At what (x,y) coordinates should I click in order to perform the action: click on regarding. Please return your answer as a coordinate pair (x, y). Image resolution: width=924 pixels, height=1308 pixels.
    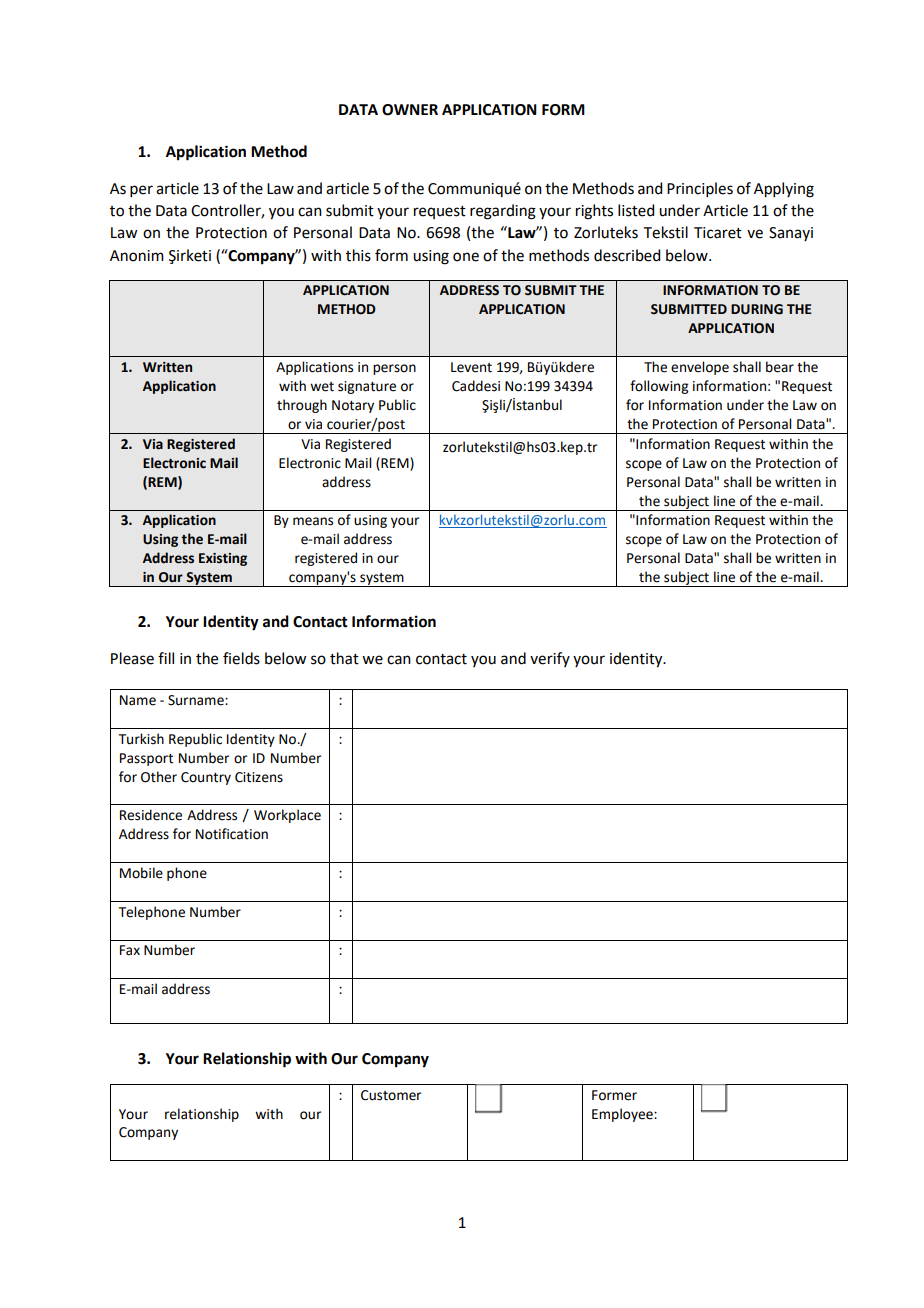
    Looking at the image, I should click on (503, 212).
